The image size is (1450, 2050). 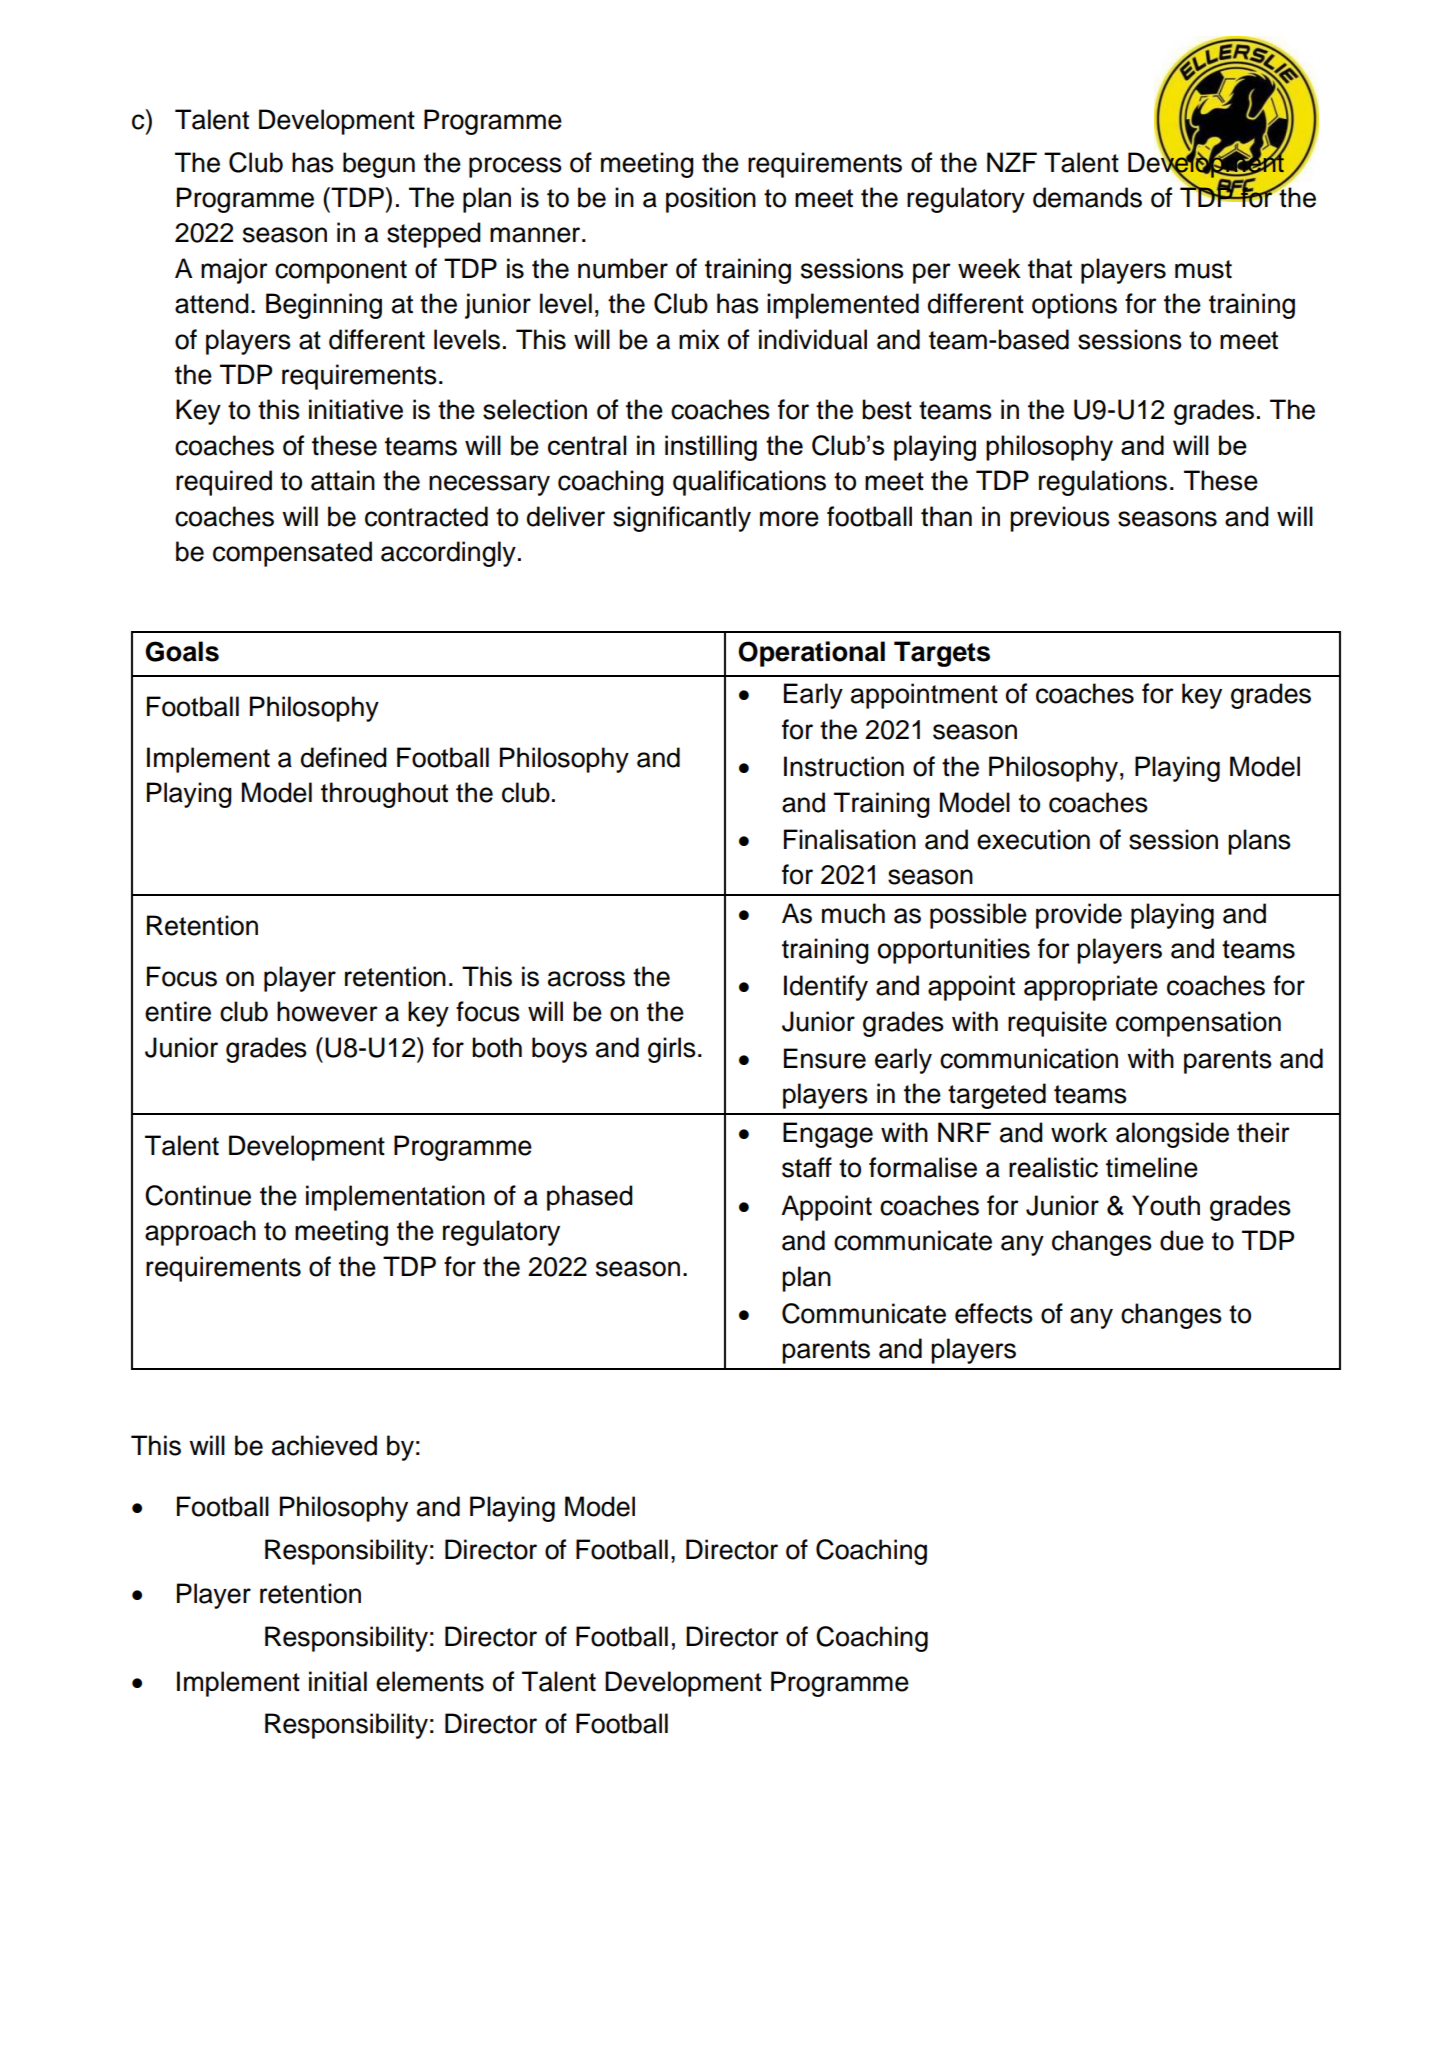 I want to click on component, so click(x=341, y=272).
